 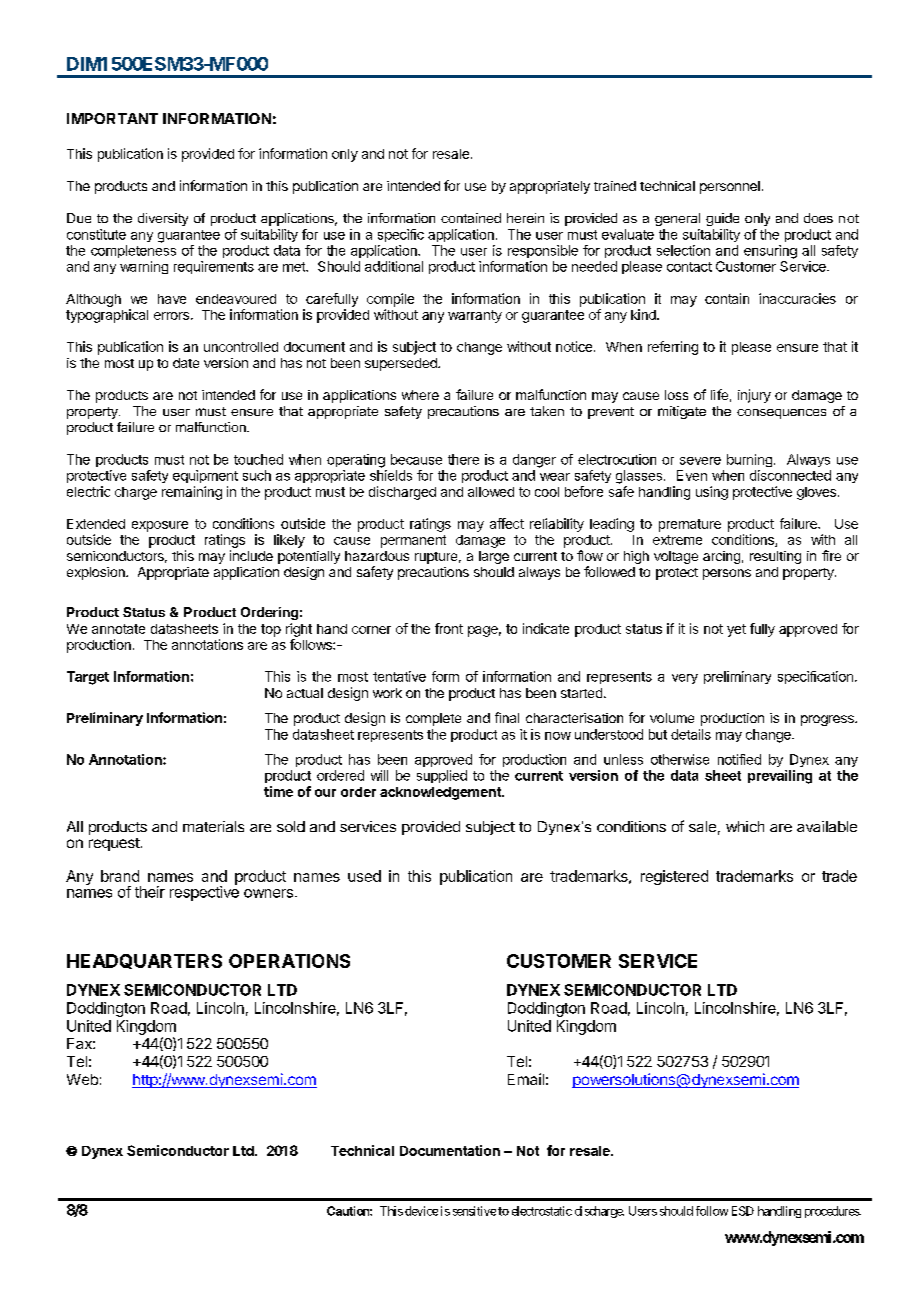 What do you see at coordinates (525, 218) in the image?
I see `herein` at bounding box center [525, 218].
